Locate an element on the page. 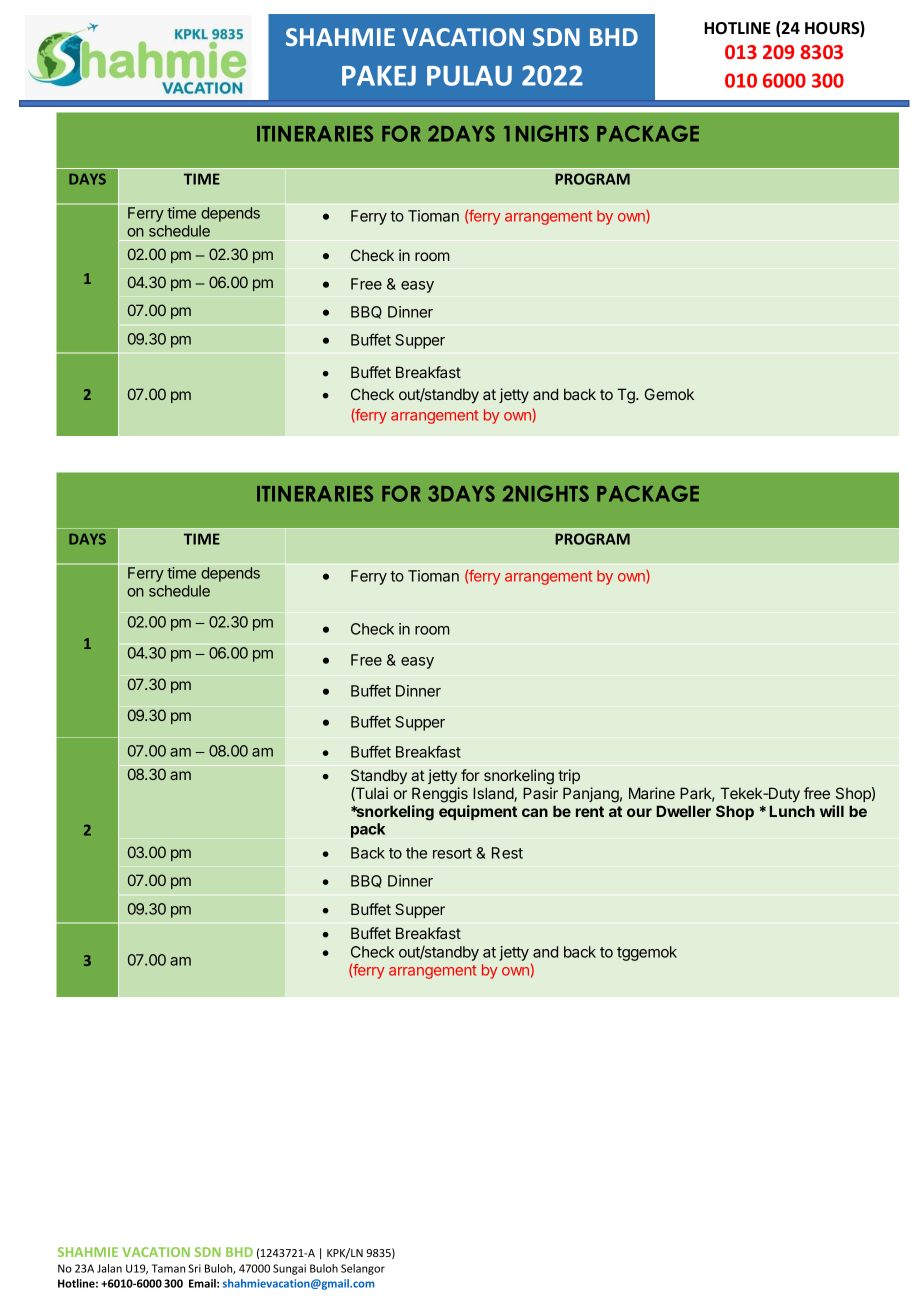 The height and width of the document is (1308, 924). trip is located at coordinates (569, 776).
